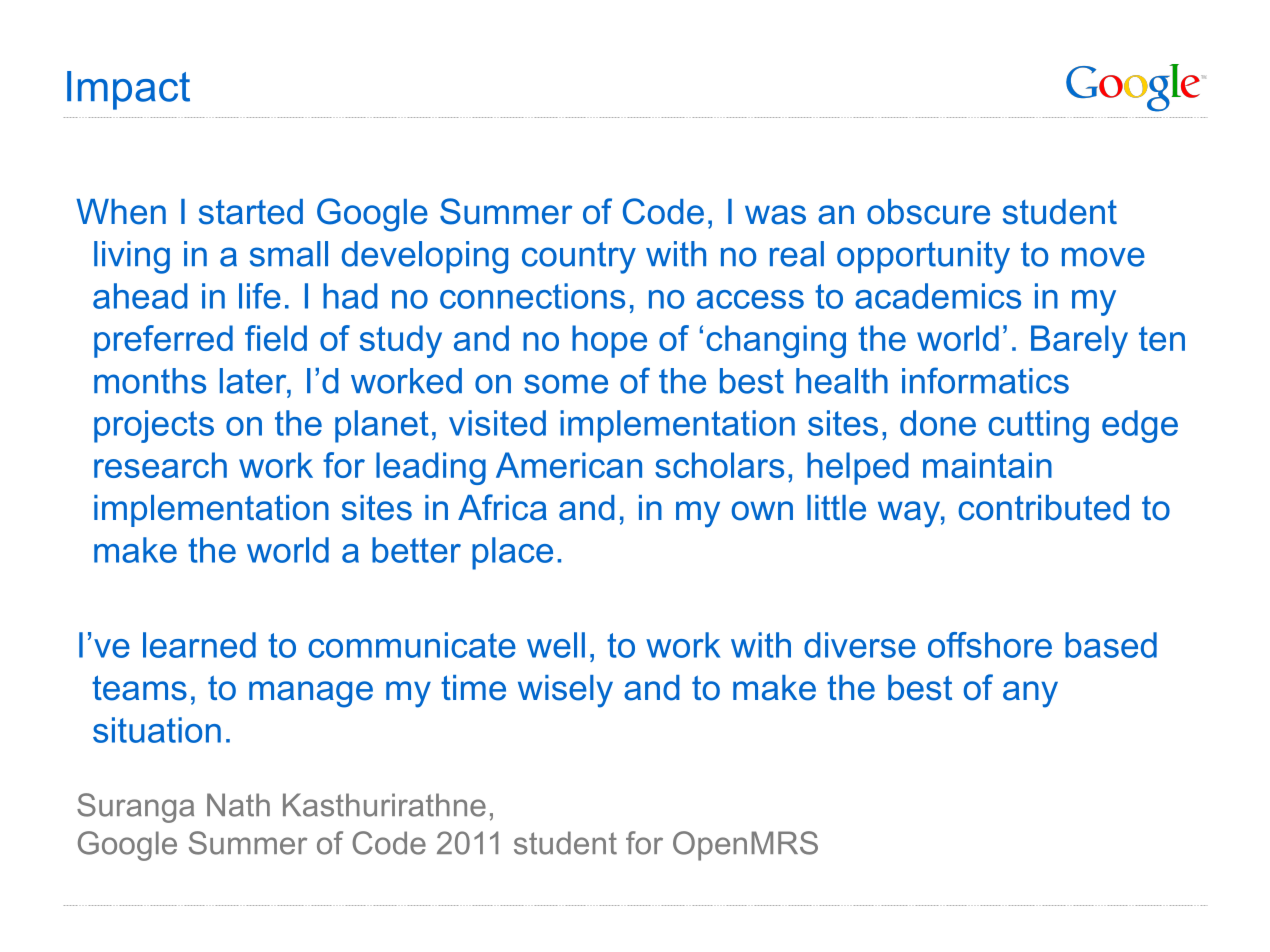 This document has width=1270, height=952. I want to click on field, so click(276, 338).
